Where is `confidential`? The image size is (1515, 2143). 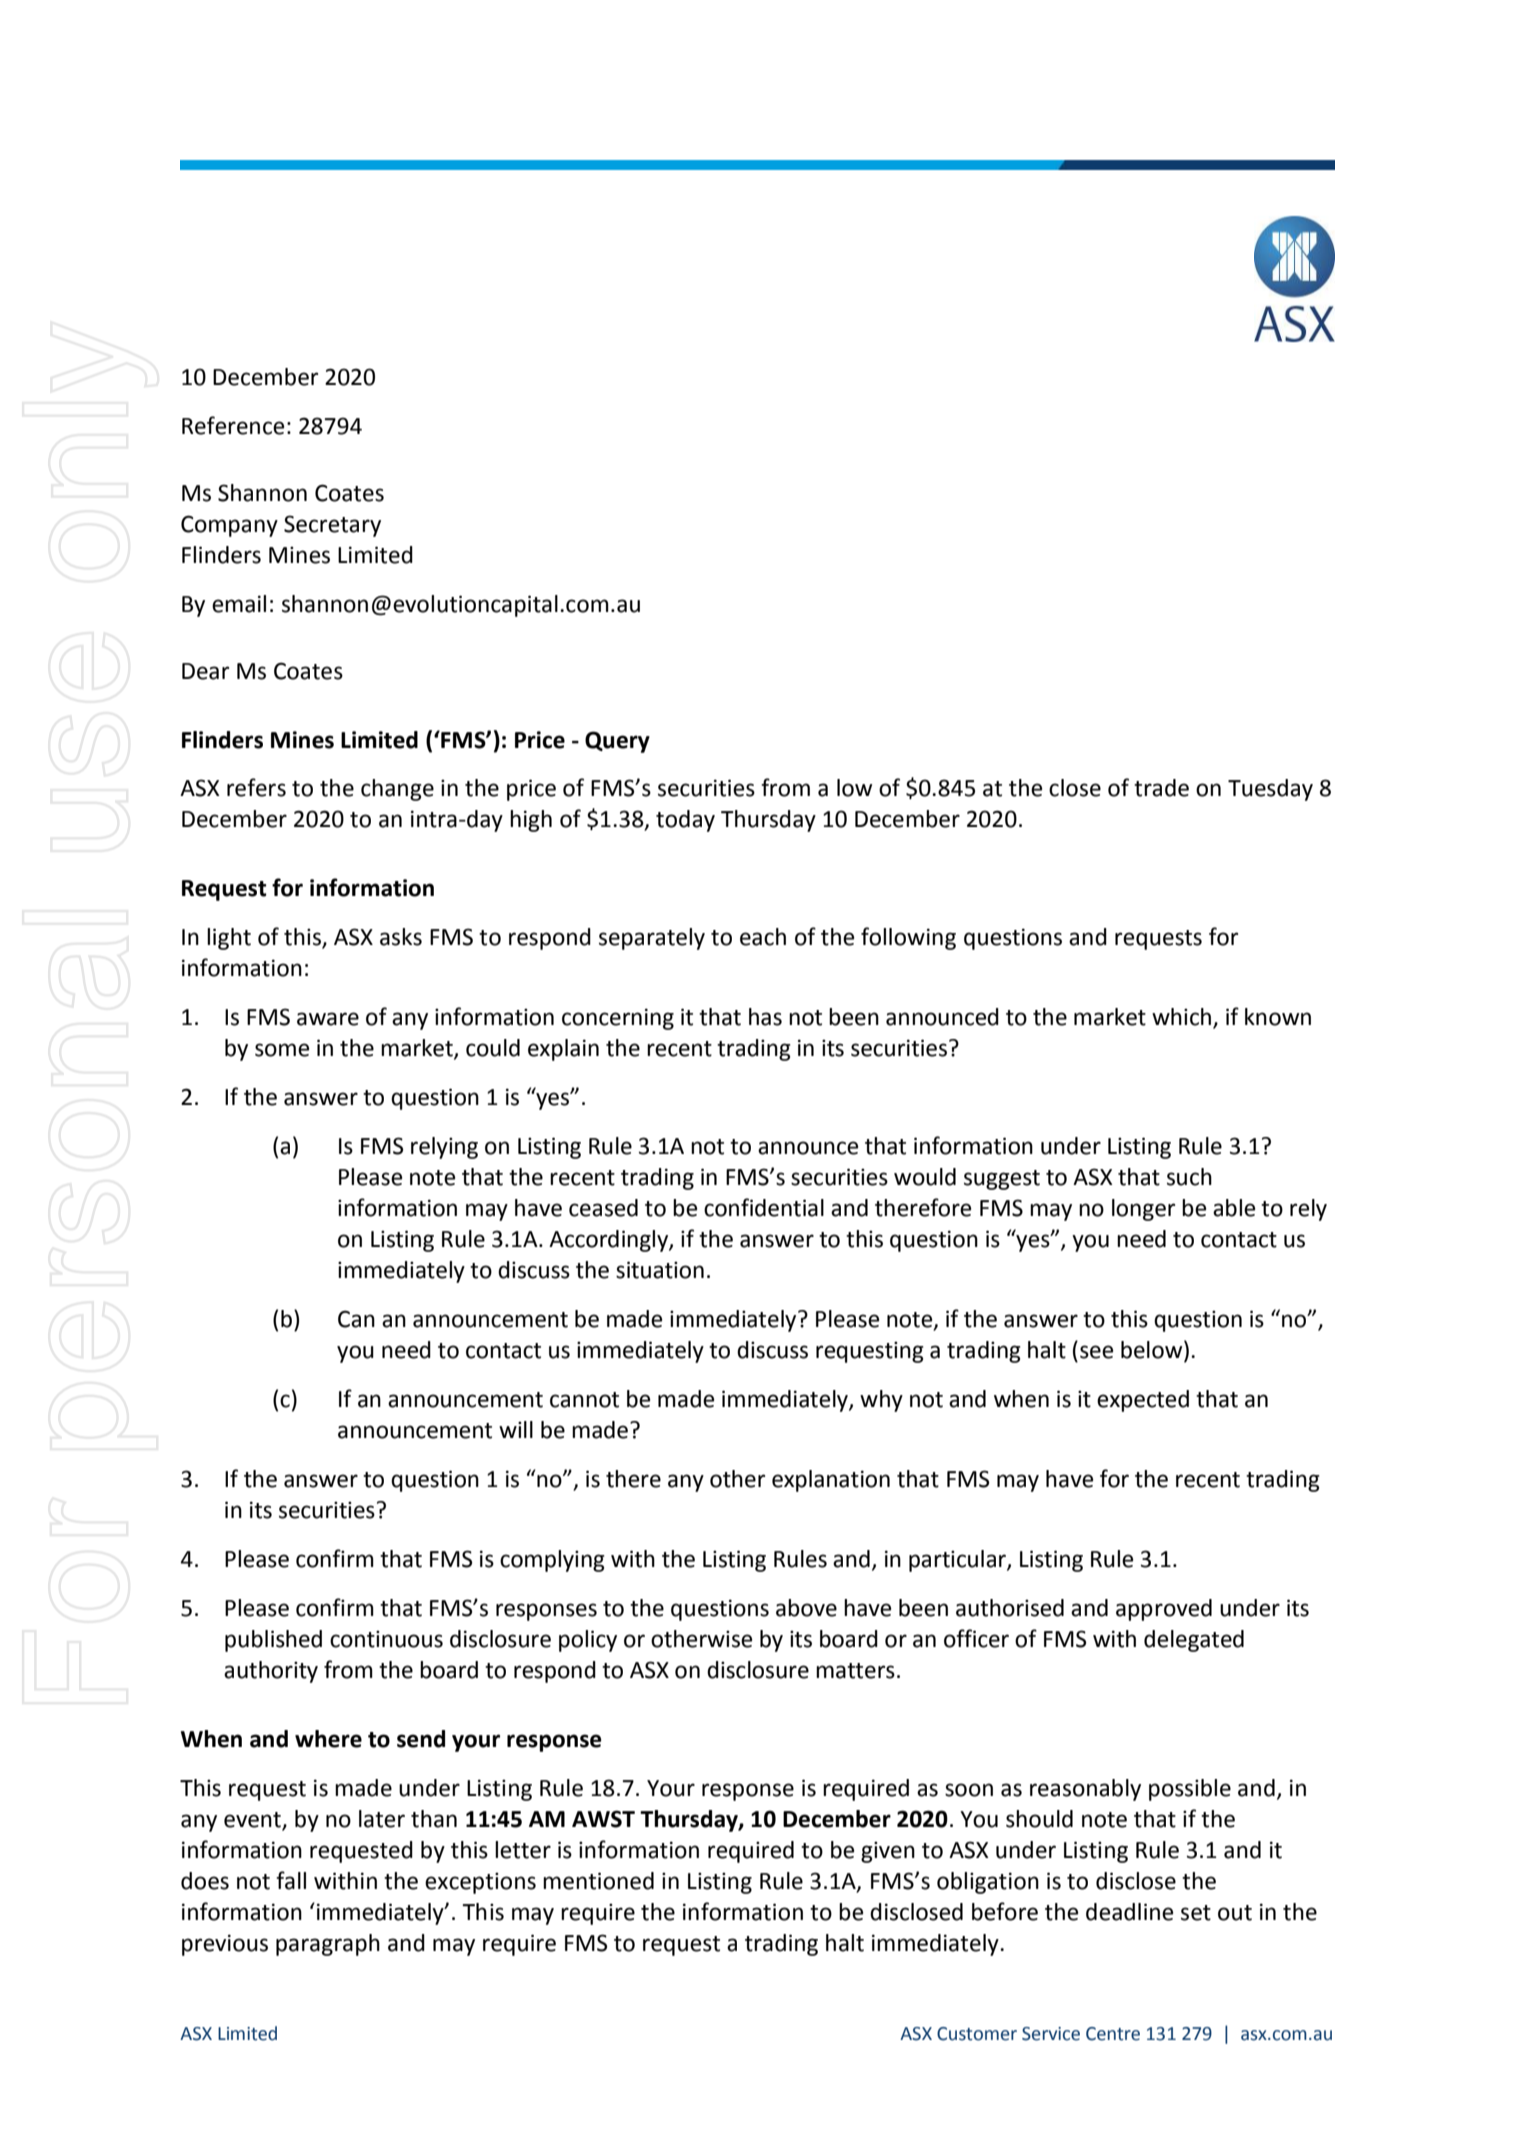 confidential is located at coordinates (764, 1207).
